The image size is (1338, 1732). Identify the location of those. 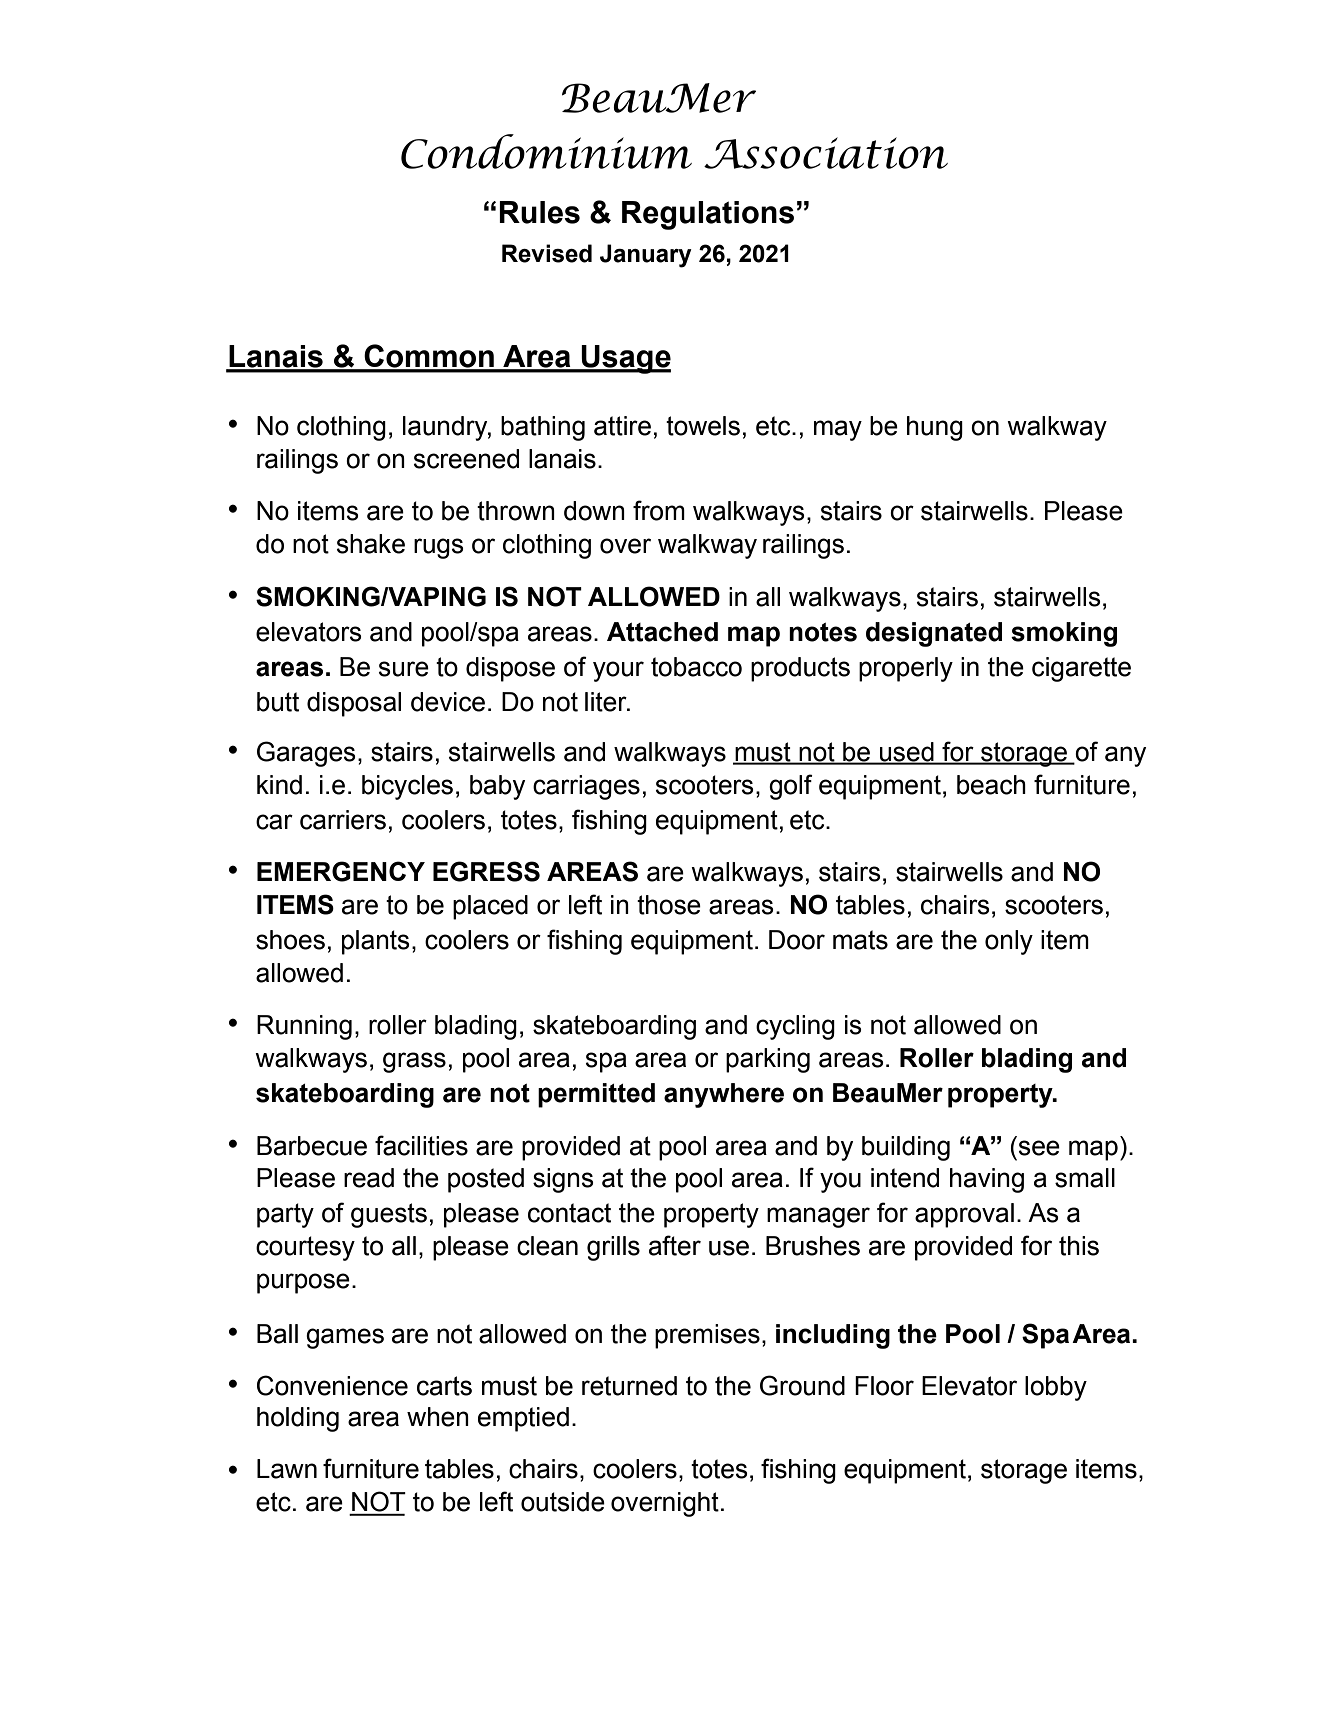
(669, 905).
